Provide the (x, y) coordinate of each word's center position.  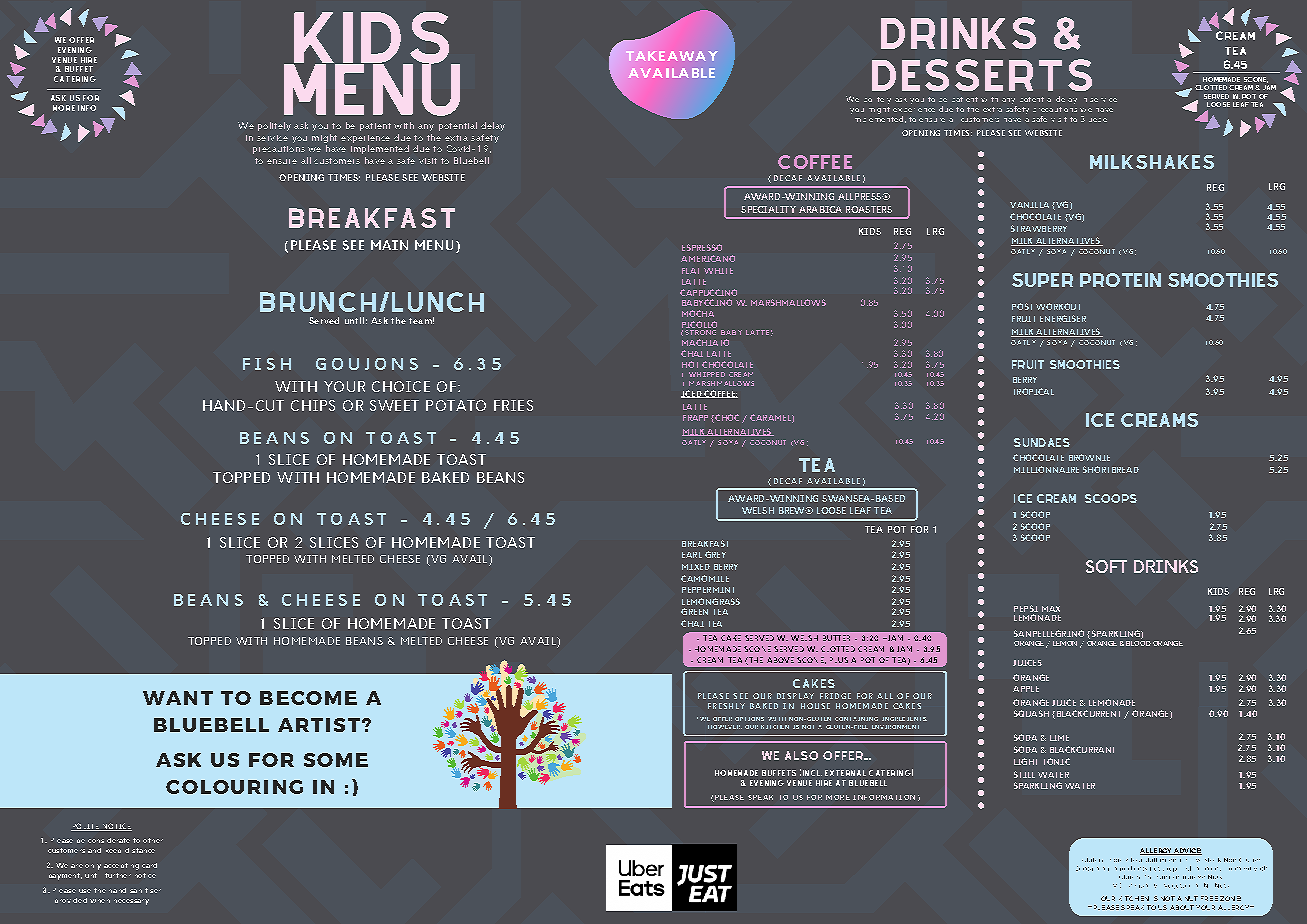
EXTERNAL (845, 773)
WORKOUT (1058, 306)
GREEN (694, 611)
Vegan (1138, 886)
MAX (1051, 609)
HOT (690, 364)
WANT (178, 698)
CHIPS (313, 405)
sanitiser (145, 890)
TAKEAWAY (672, 56)
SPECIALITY (768, 209)
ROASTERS (869, 209)
